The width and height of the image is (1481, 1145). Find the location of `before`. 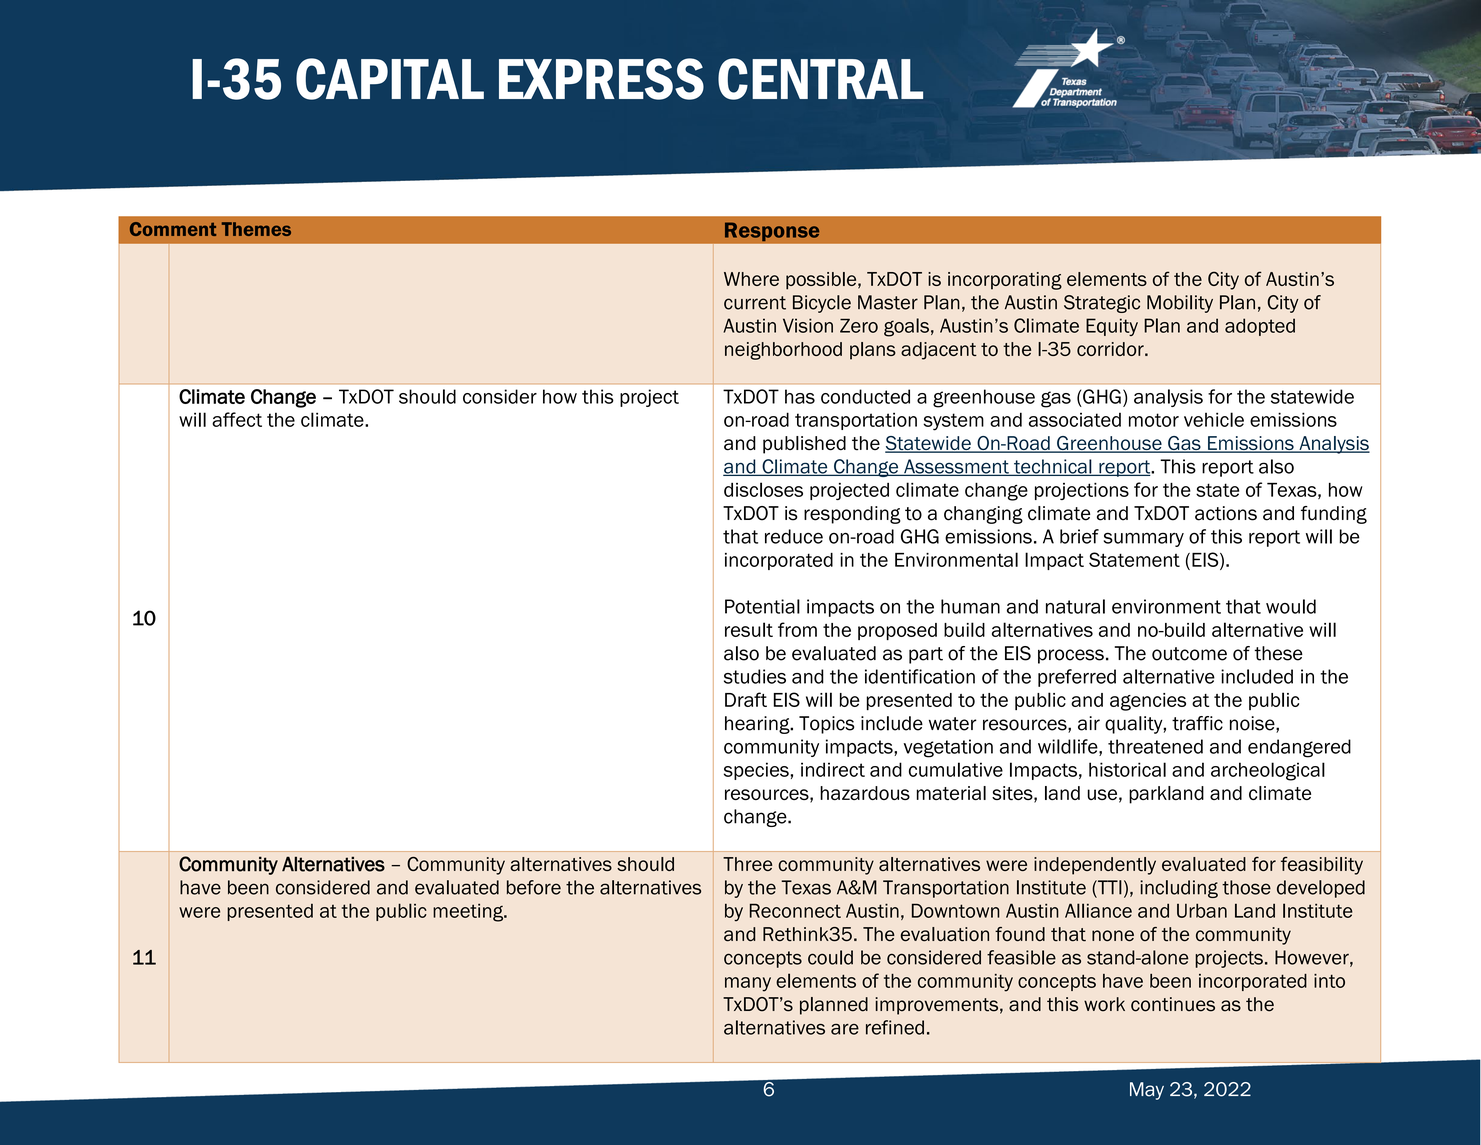

before is located at coordinates (534, 887).
